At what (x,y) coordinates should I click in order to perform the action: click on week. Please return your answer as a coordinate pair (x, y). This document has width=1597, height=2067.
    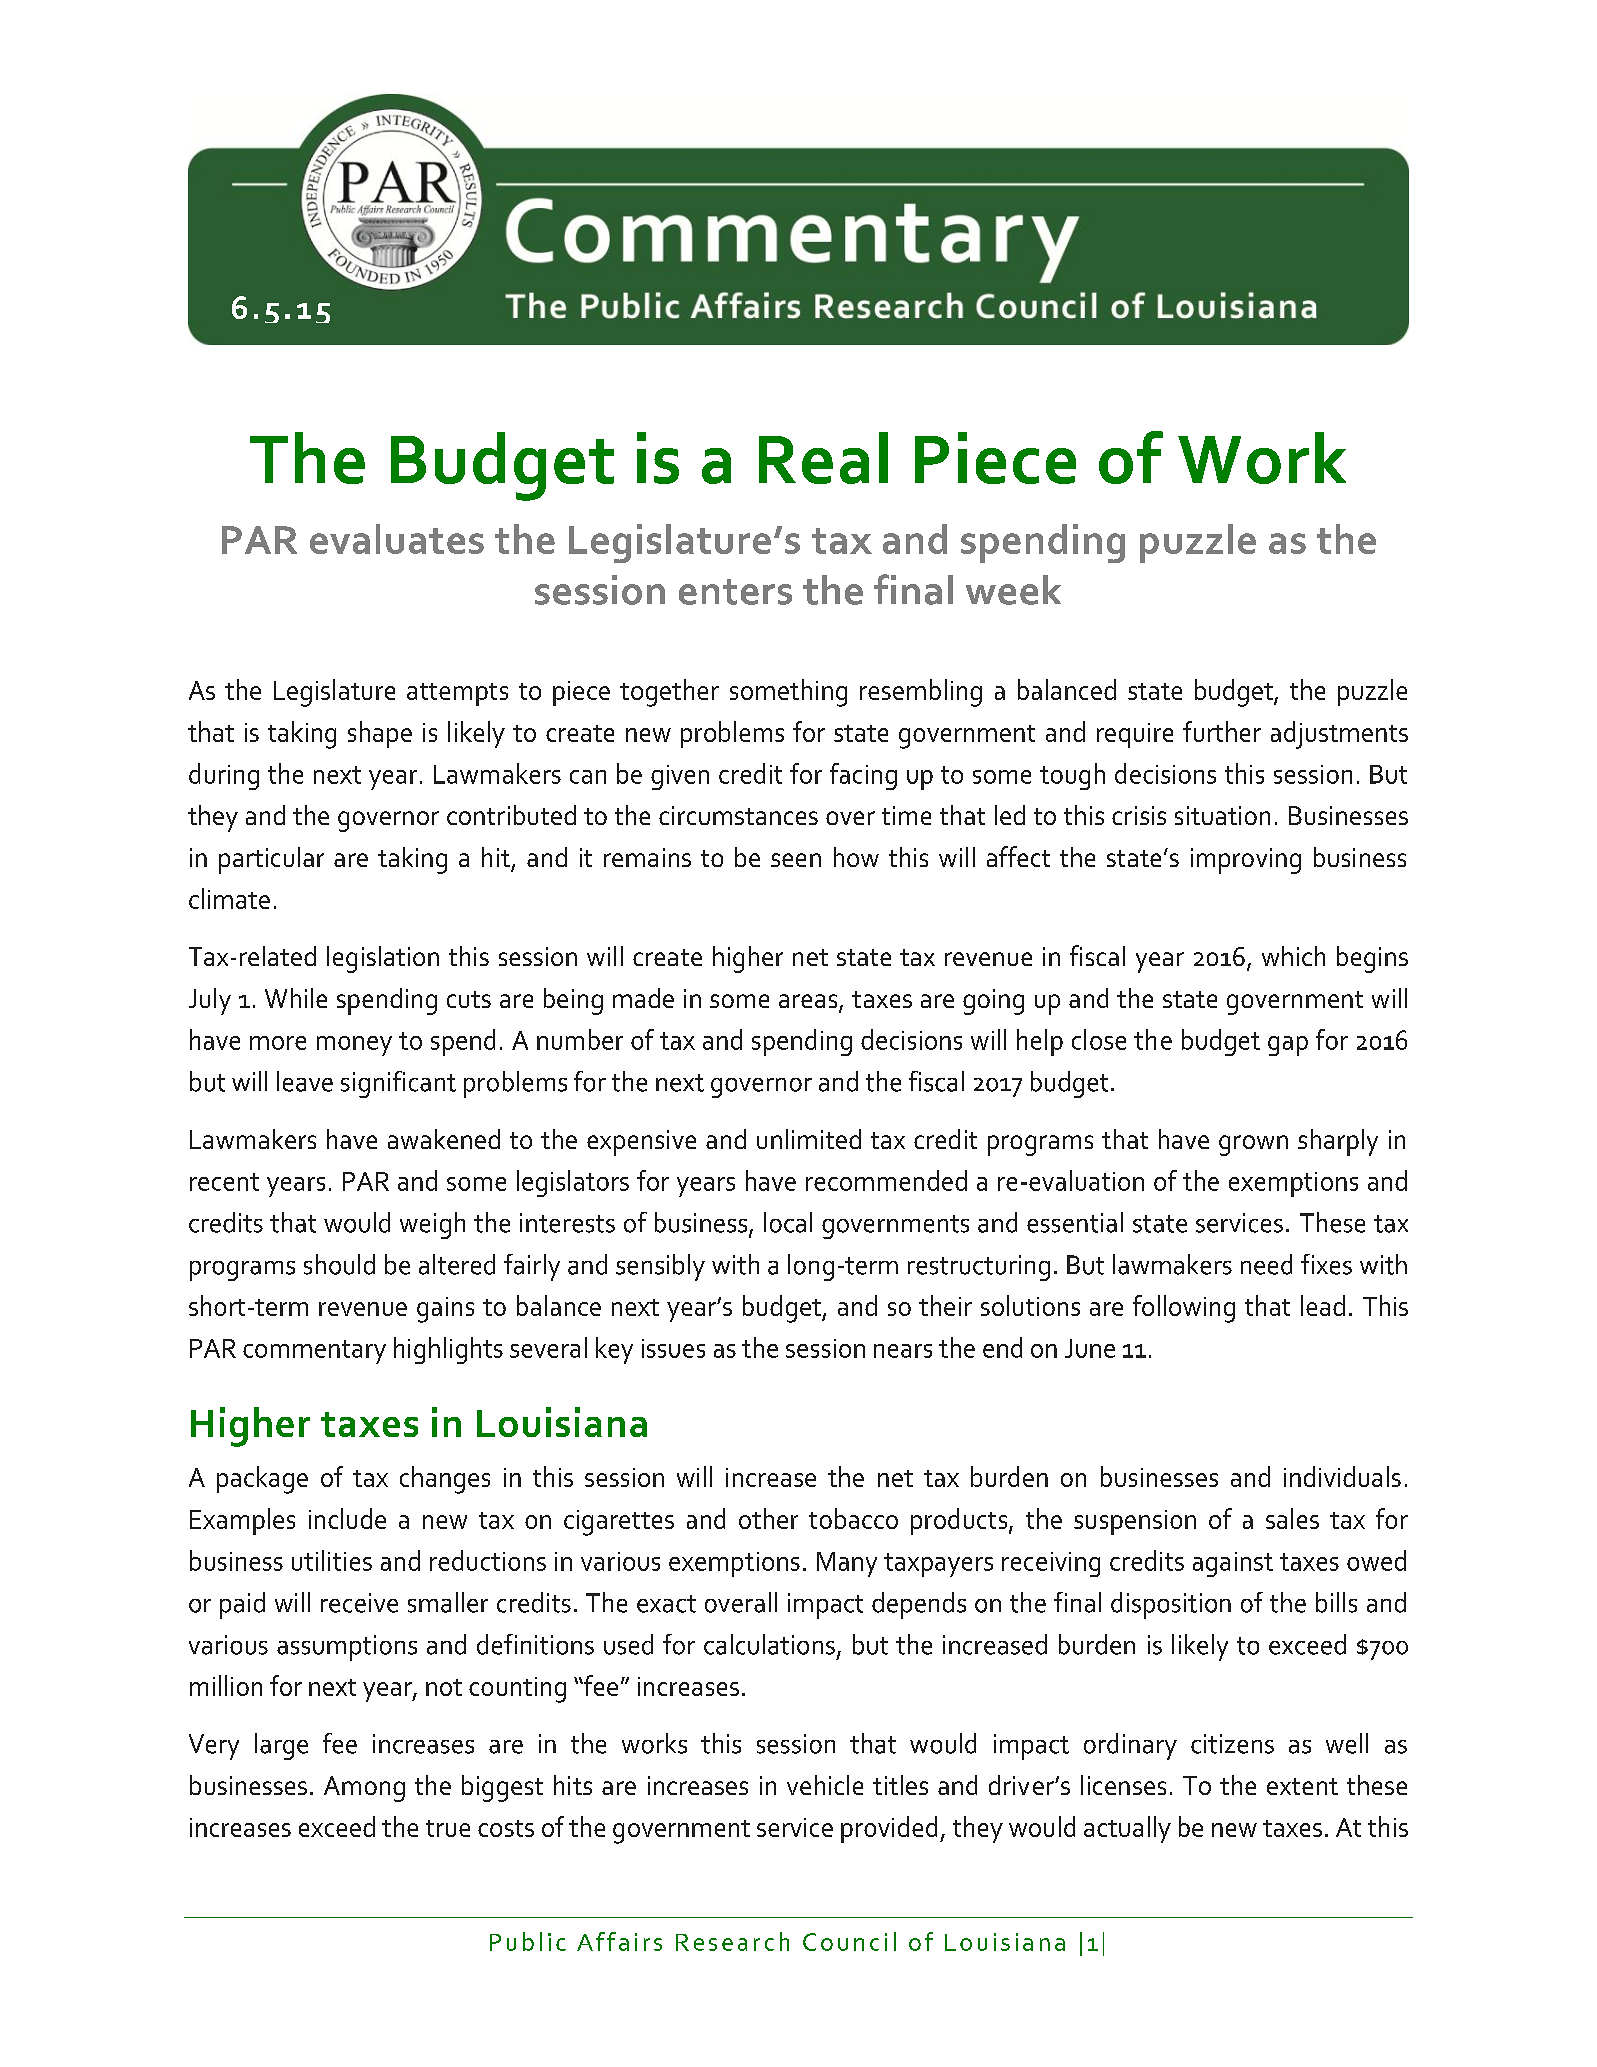
    Looking at the image, I should click on (1013, 590).
